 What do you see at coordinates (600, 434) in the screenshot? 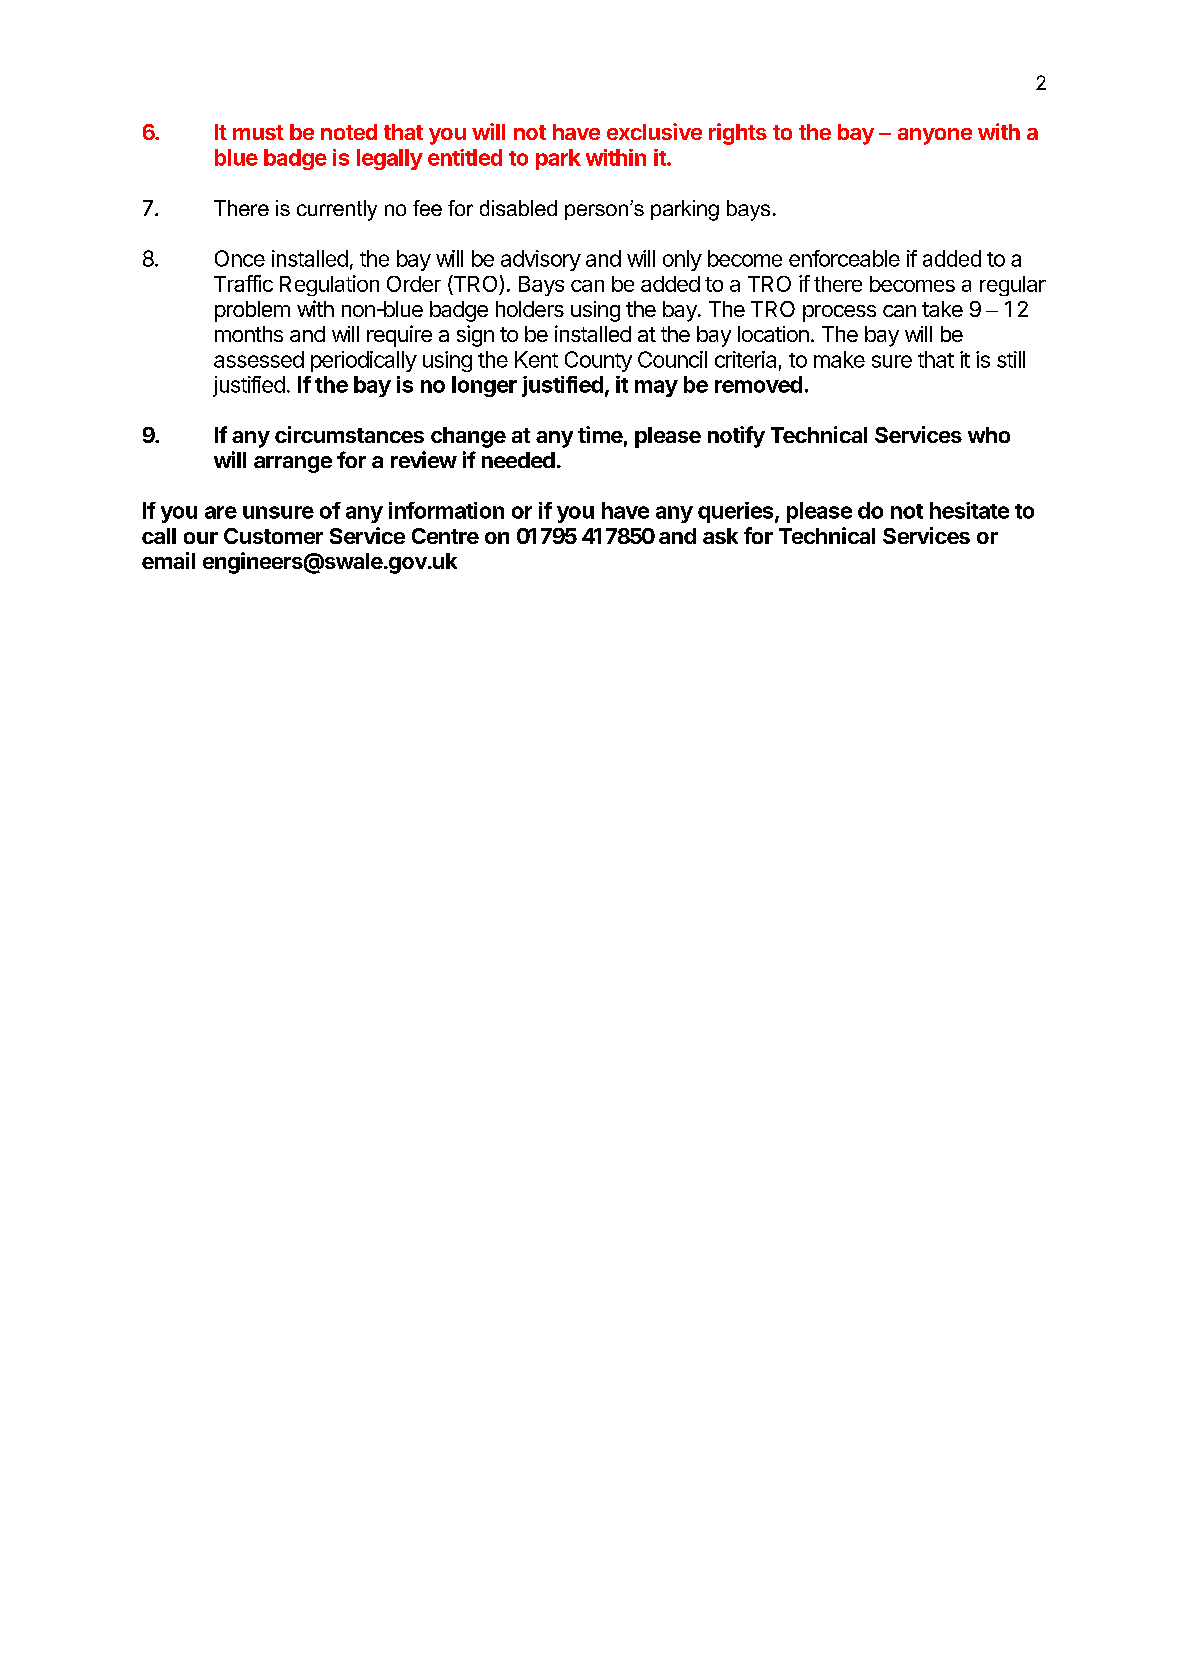
I see `time` at bounding box center [600, 434].
